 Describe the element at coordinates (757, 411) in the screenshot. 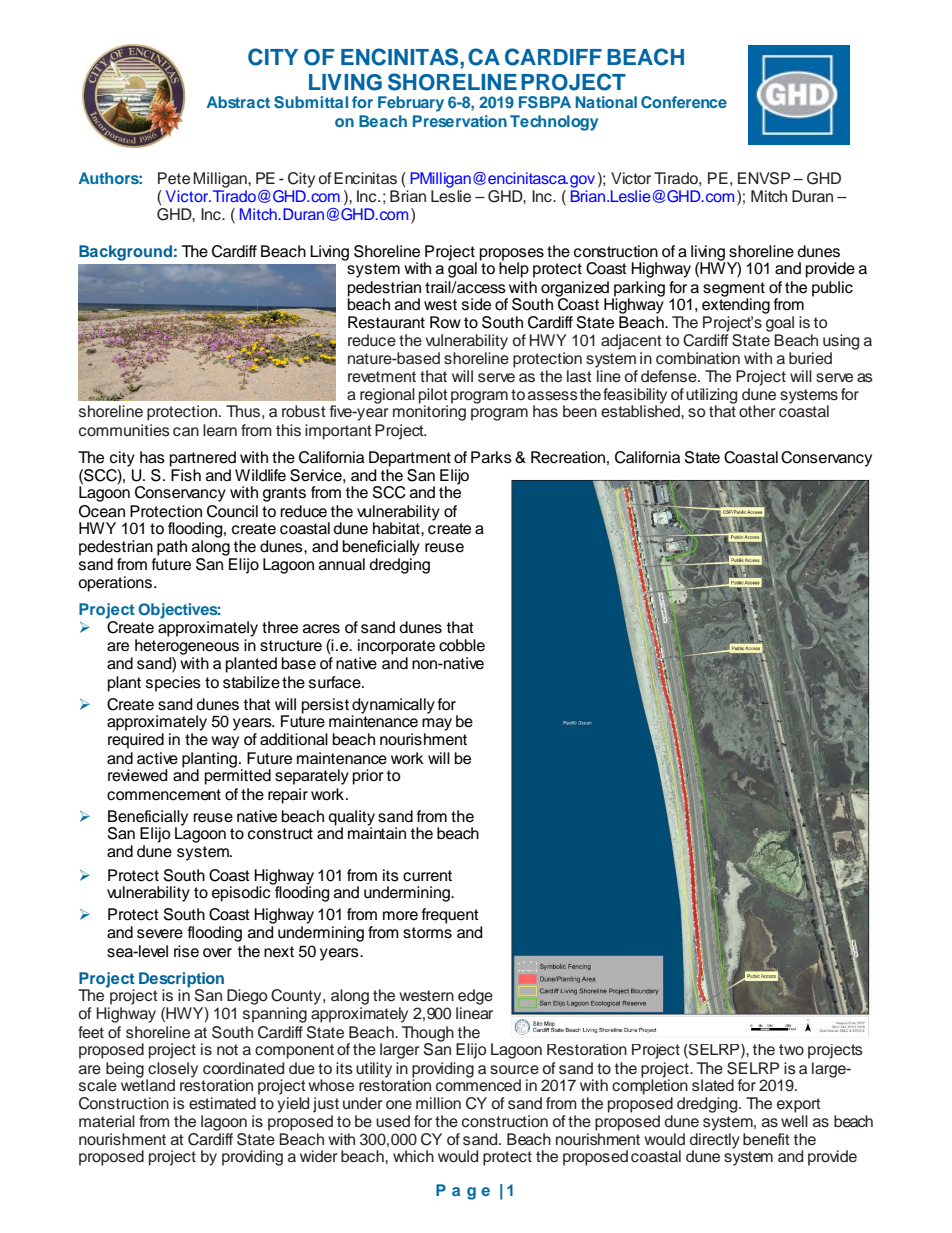

I see `other` at that location.
